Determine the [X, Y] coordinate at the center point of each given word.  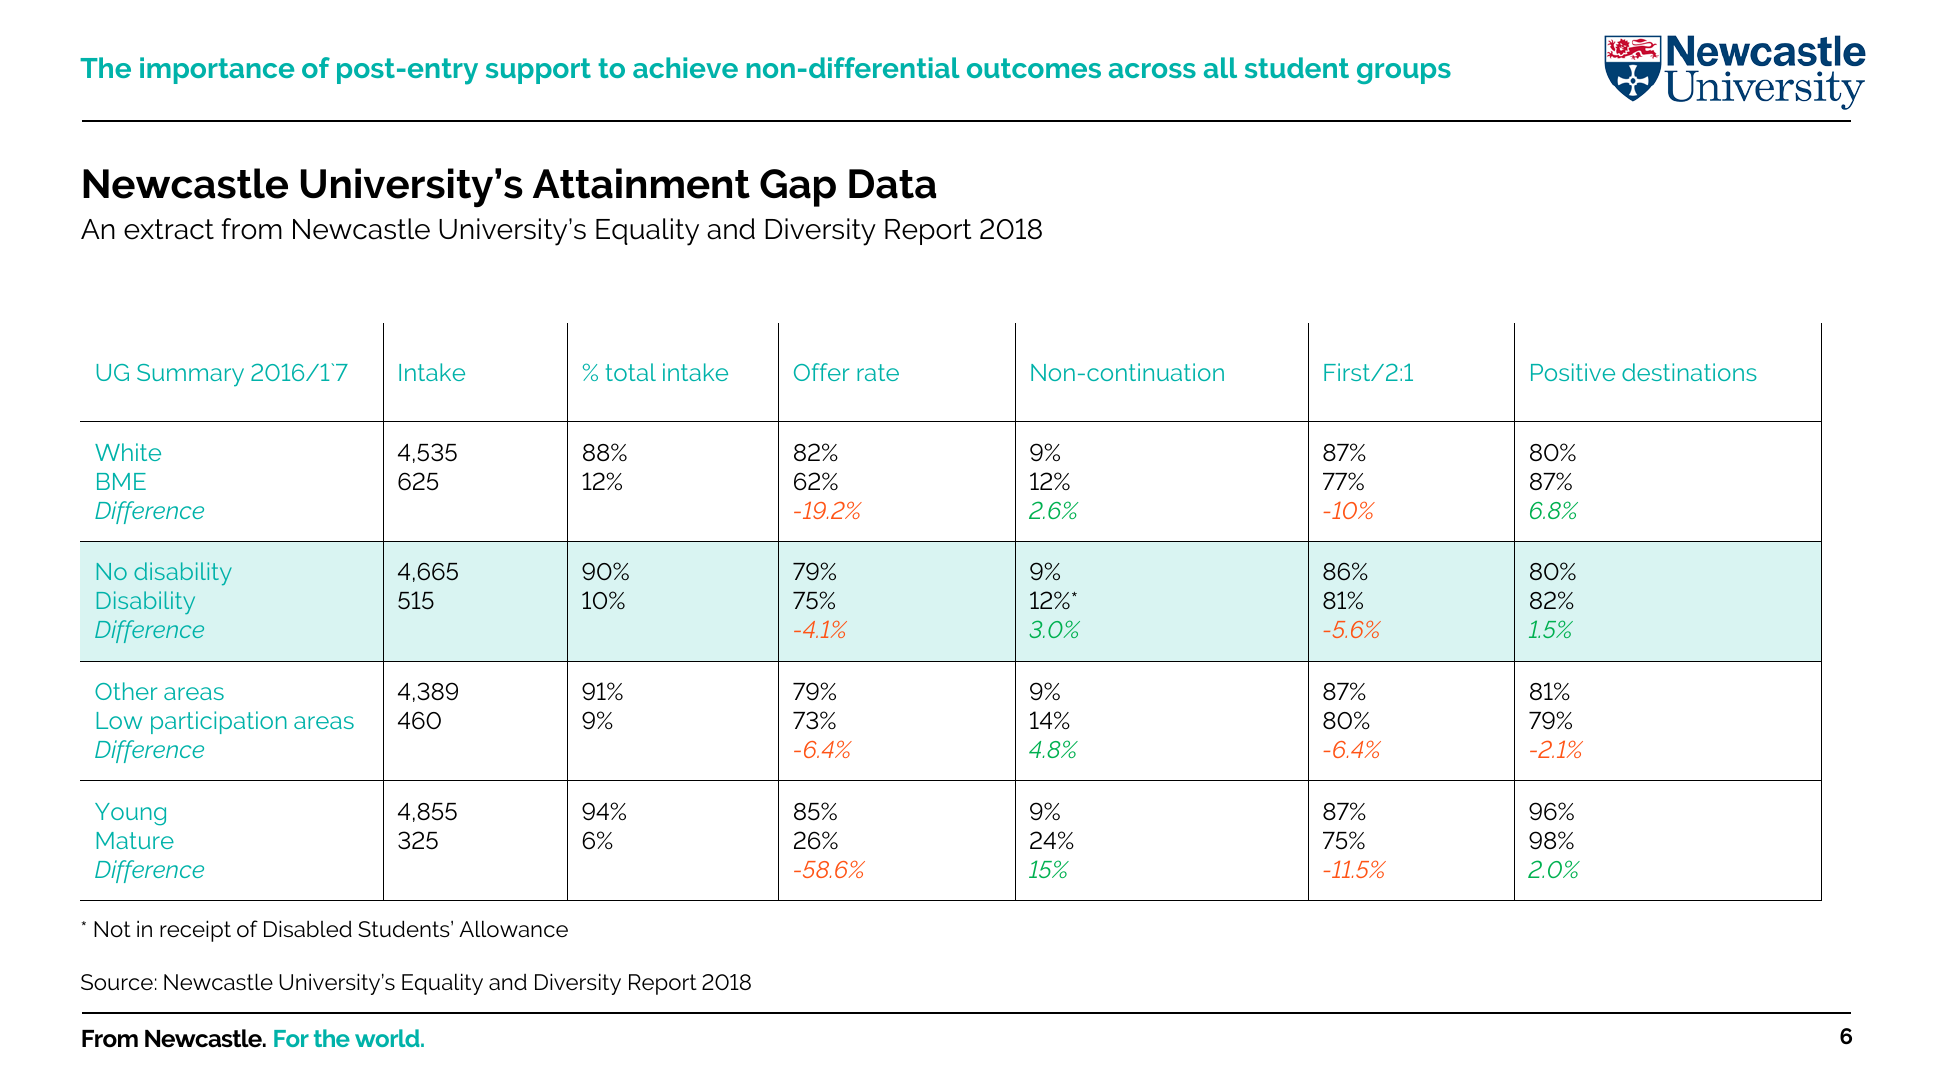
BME [121, 481]
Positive [1573, 372]
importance [217, 70]
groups [1404, 73]
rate [878, 372]
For [291, 1038]
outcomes [1034, 68]
